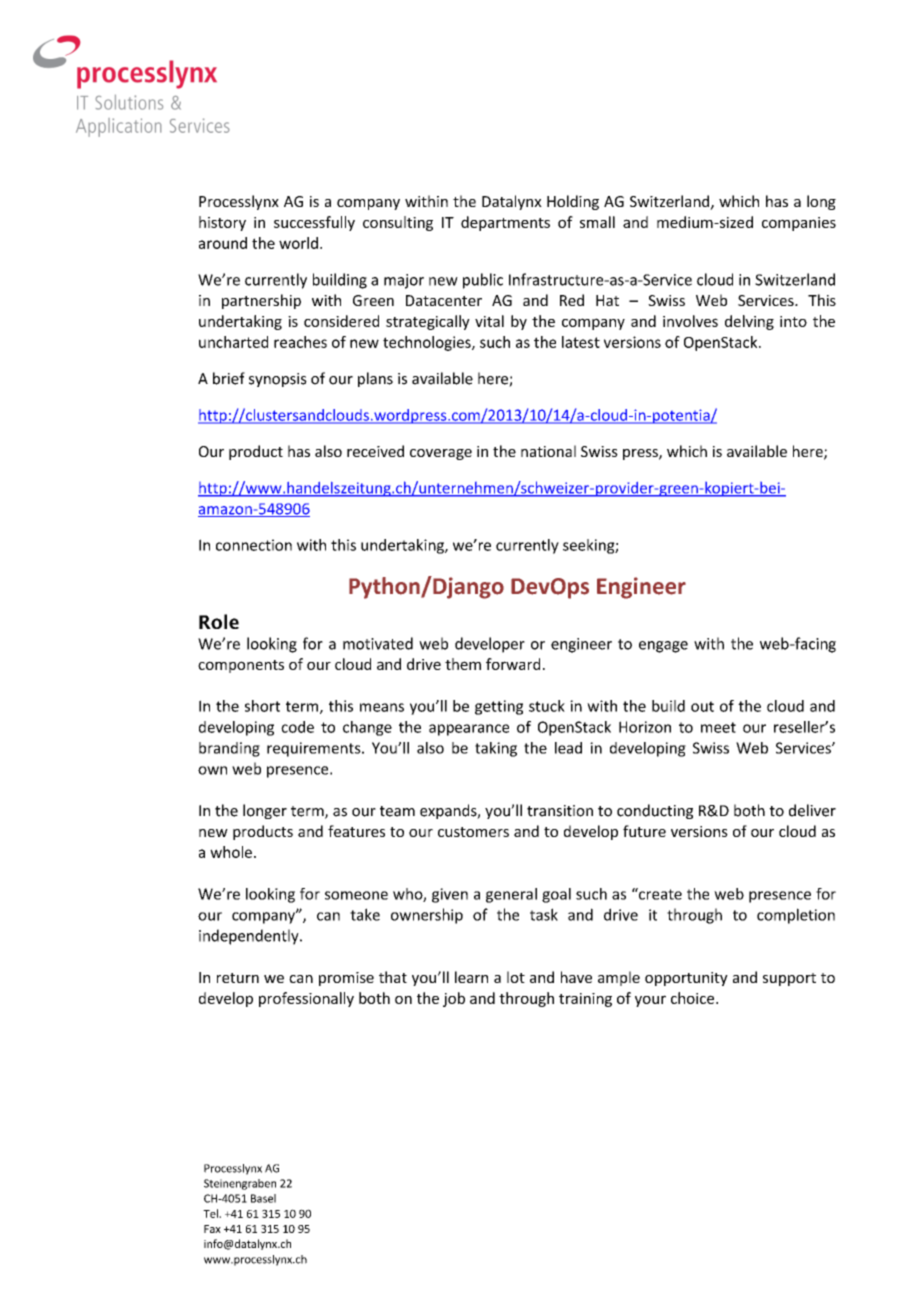 The width and height of the document is (924, 1308). What do you see at coordinates (298, 243) in the document?
I see `world` at bounding box center [298, 243].
